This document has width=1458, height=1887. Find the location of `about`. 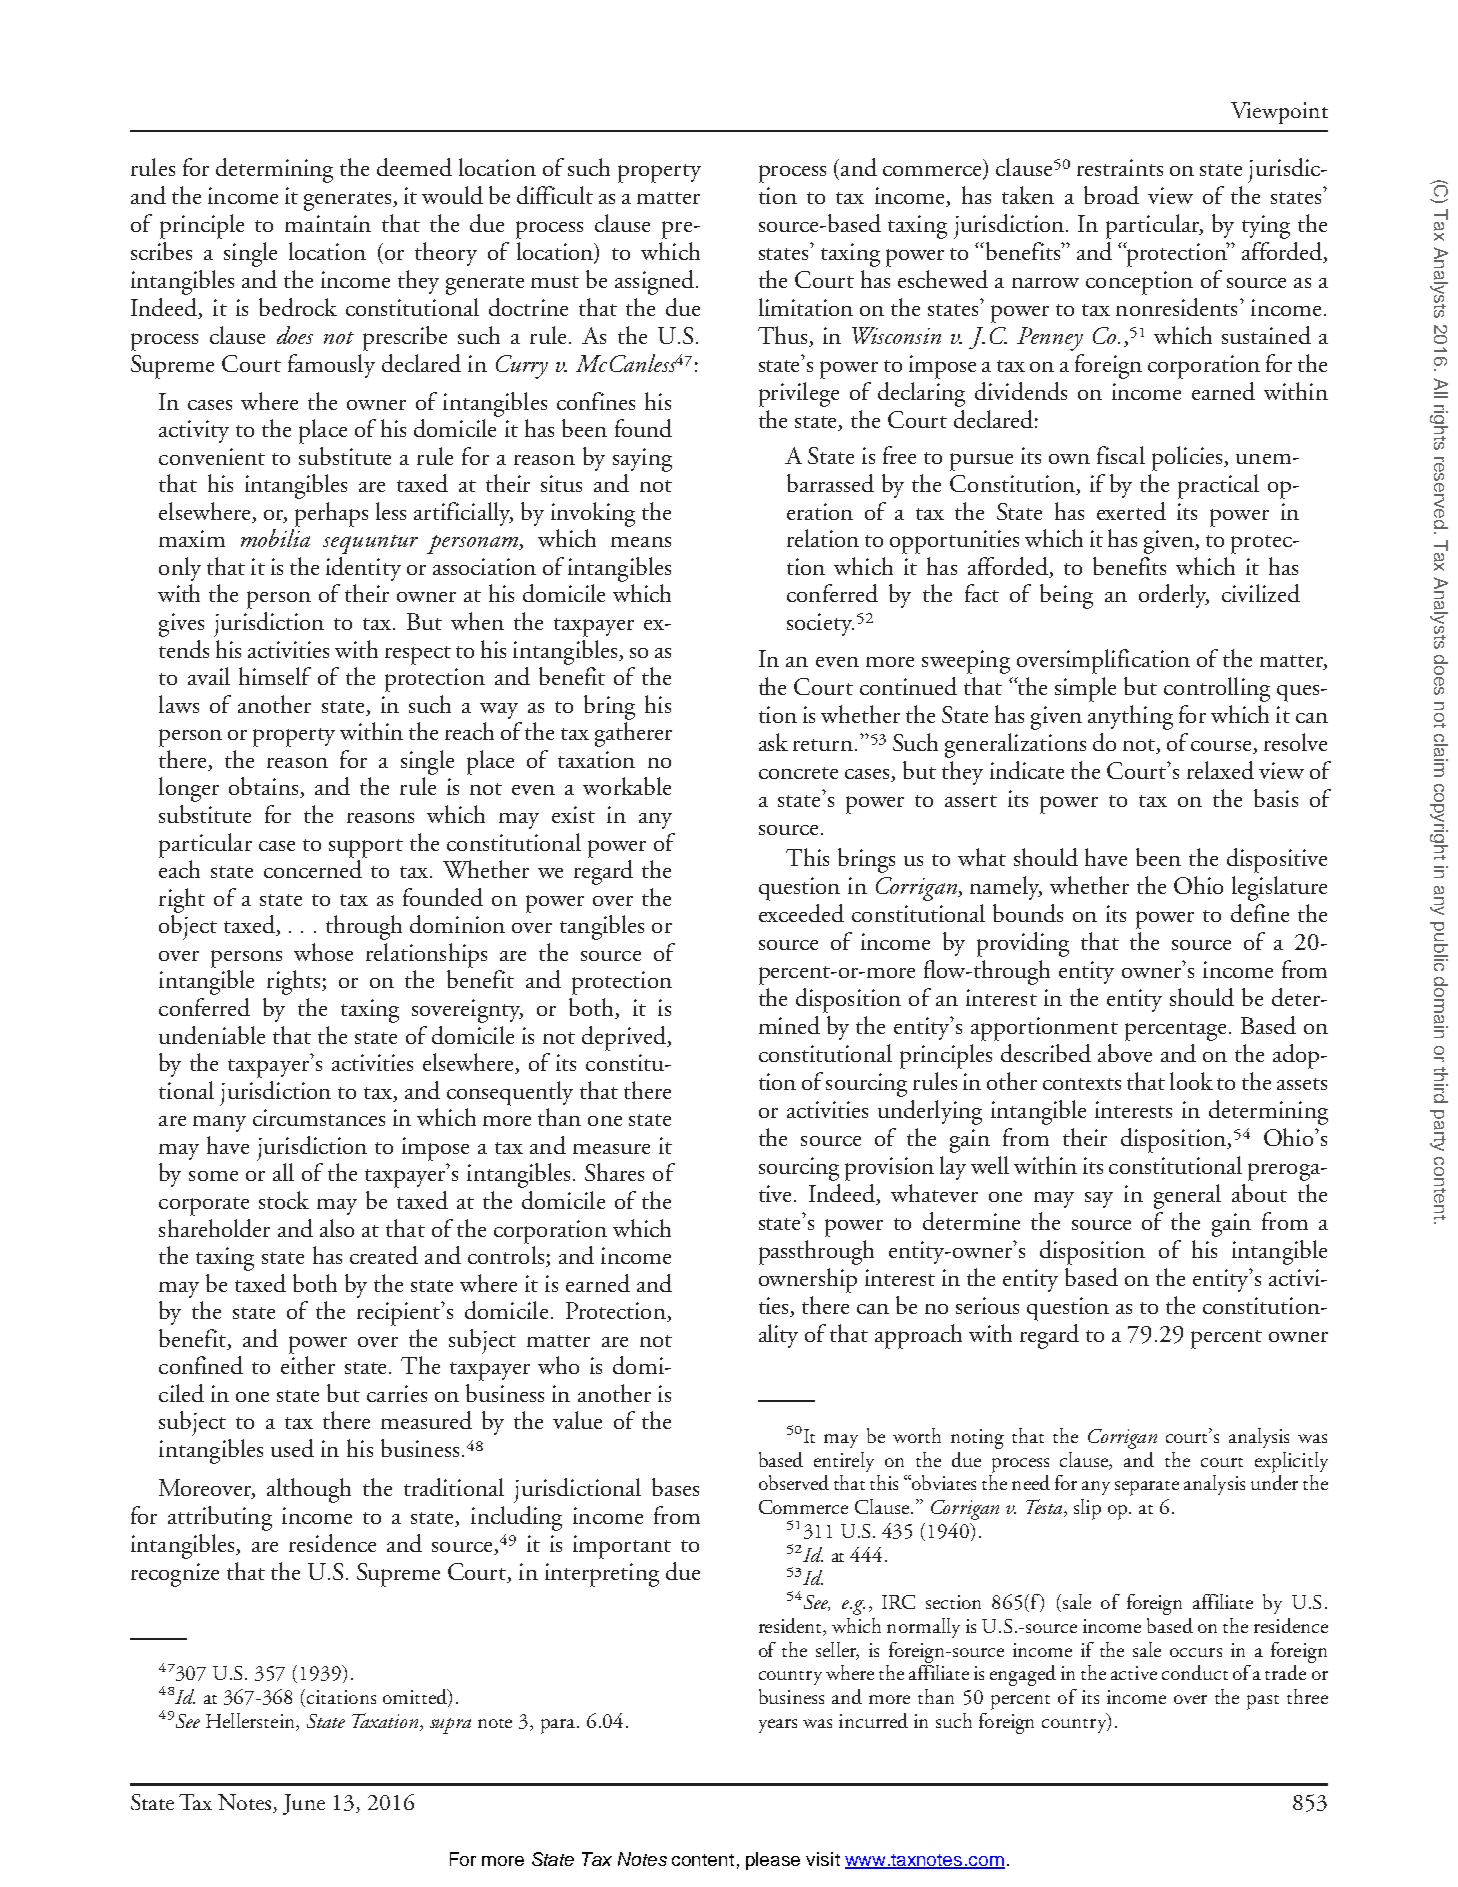

about is located at coordinates (1259, 1193).
